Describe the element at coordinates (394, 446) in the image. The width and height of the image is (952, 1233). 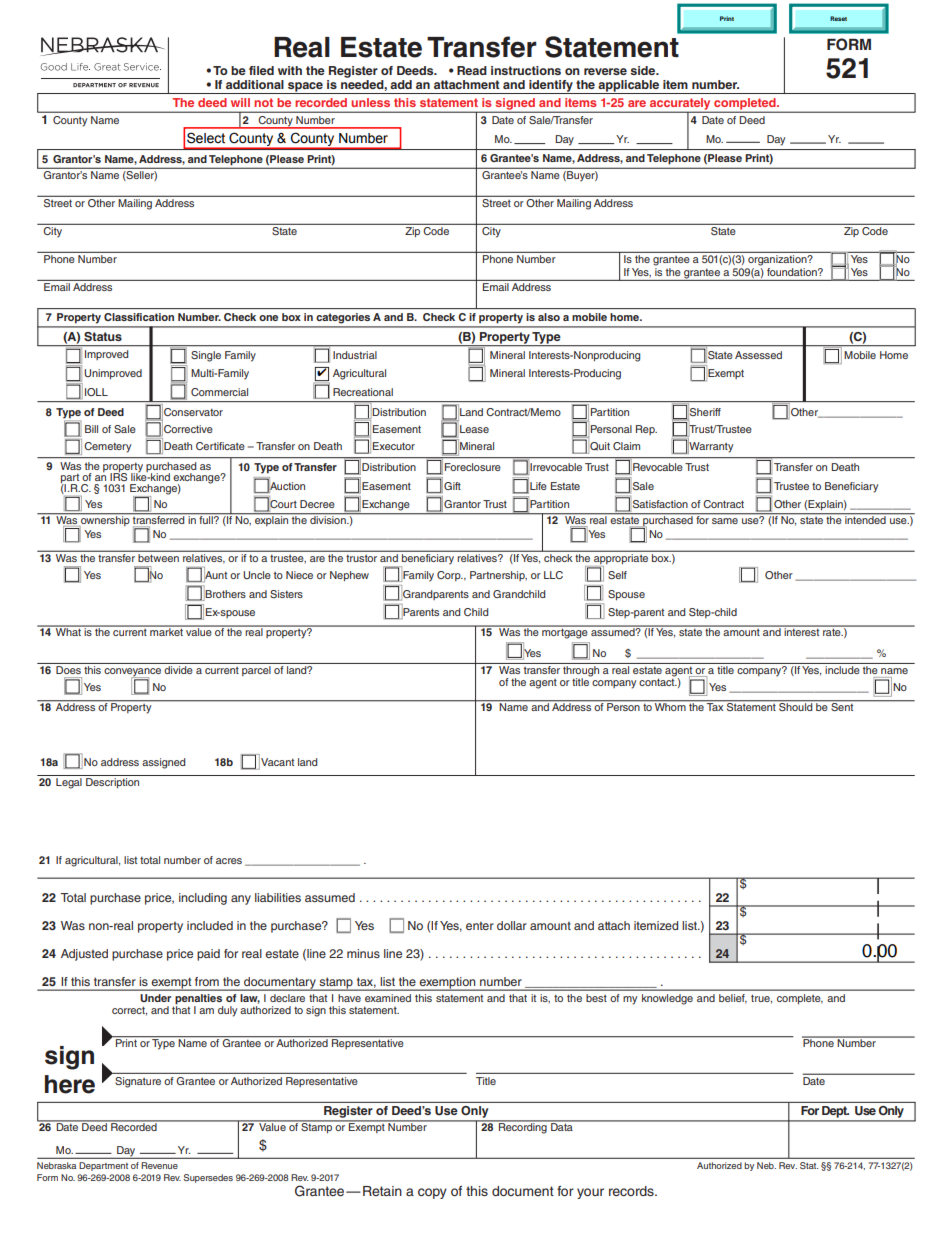
I see `Executor` at that location.
